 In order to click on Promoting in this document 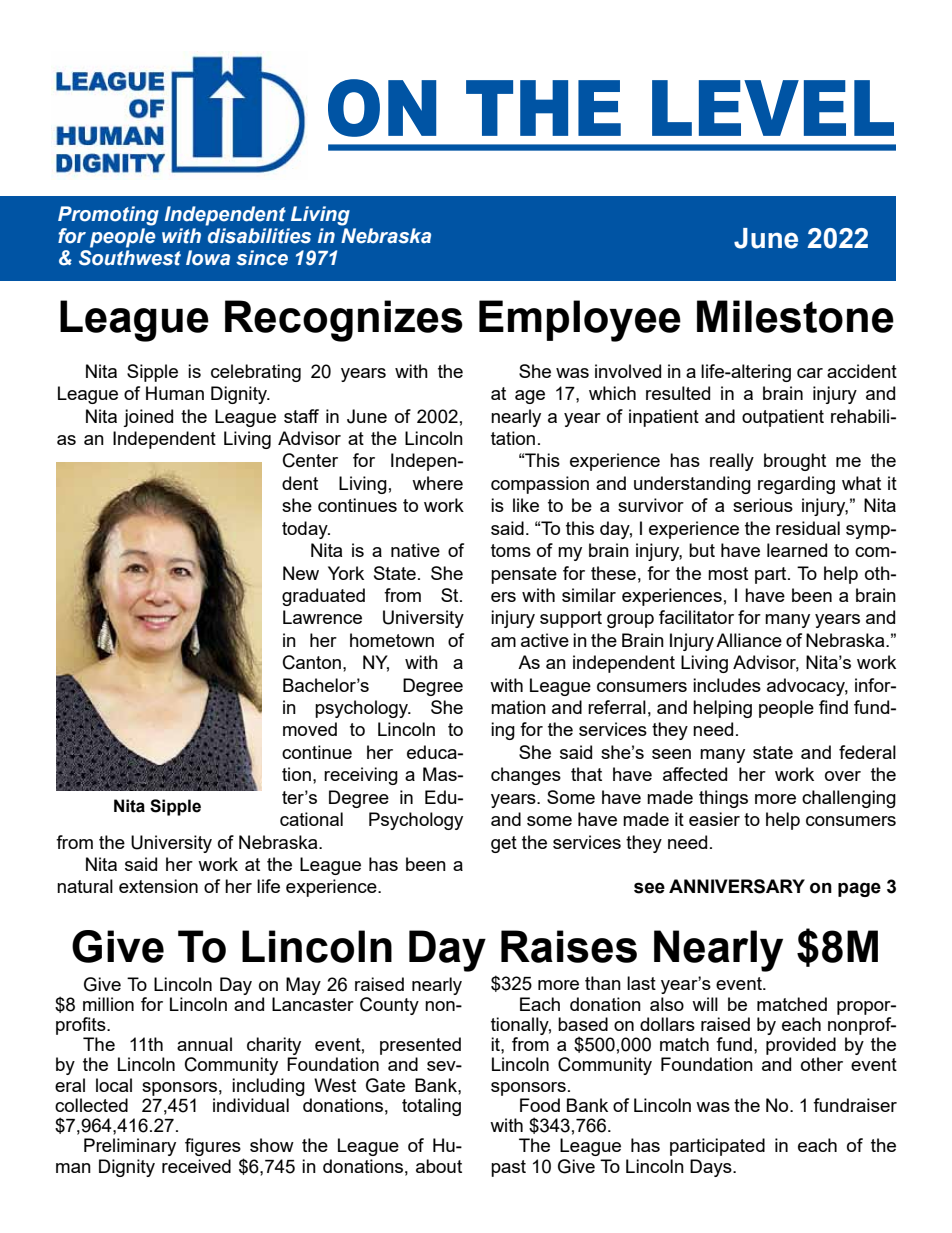, I will do `click(108, 216)`.
